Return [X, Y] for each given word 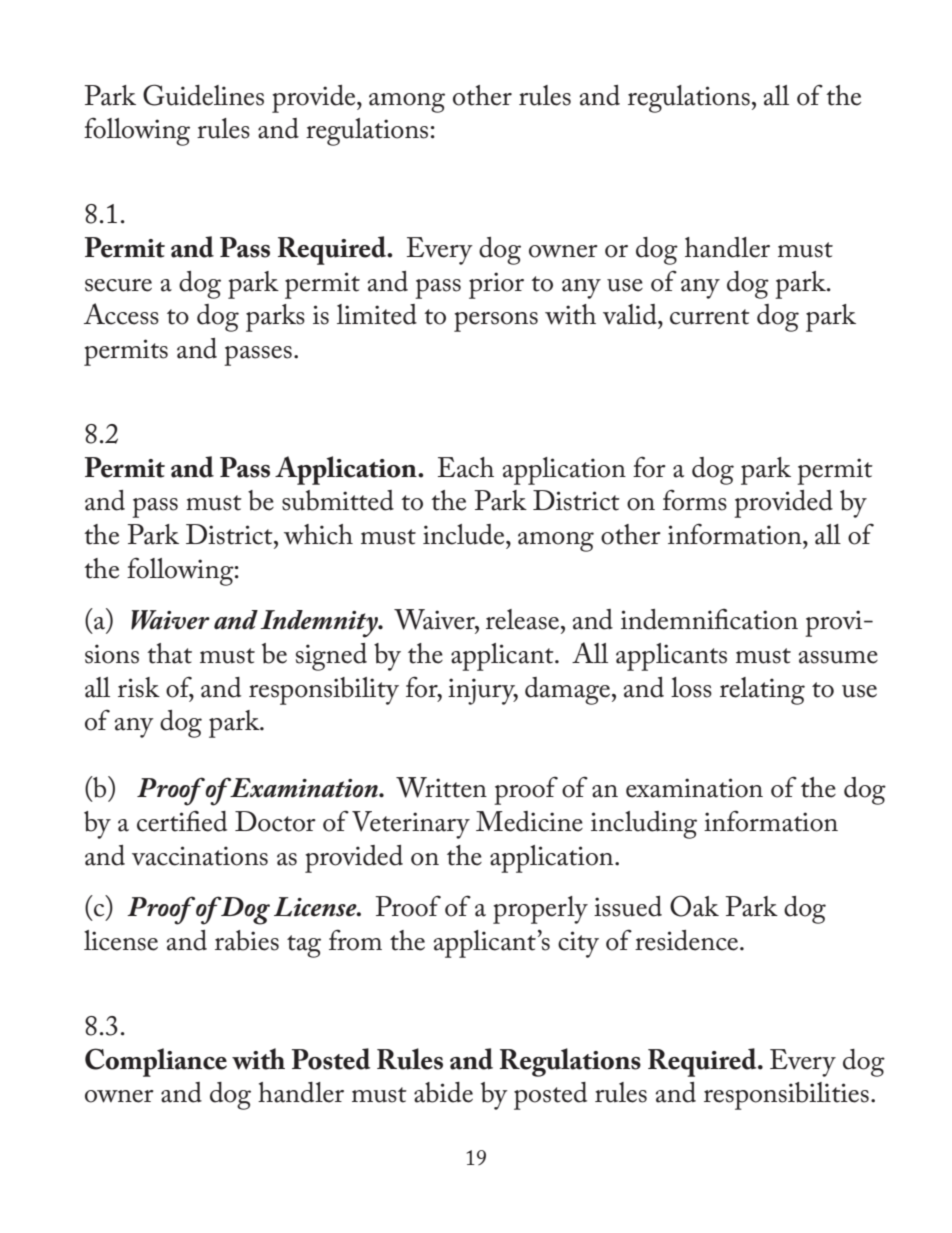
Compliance [156, 1062]
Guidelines [203, 95]
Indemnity [320, 624]
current [710, 317]
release [524, 619]
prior [496, 285]
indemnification [709, 619]
